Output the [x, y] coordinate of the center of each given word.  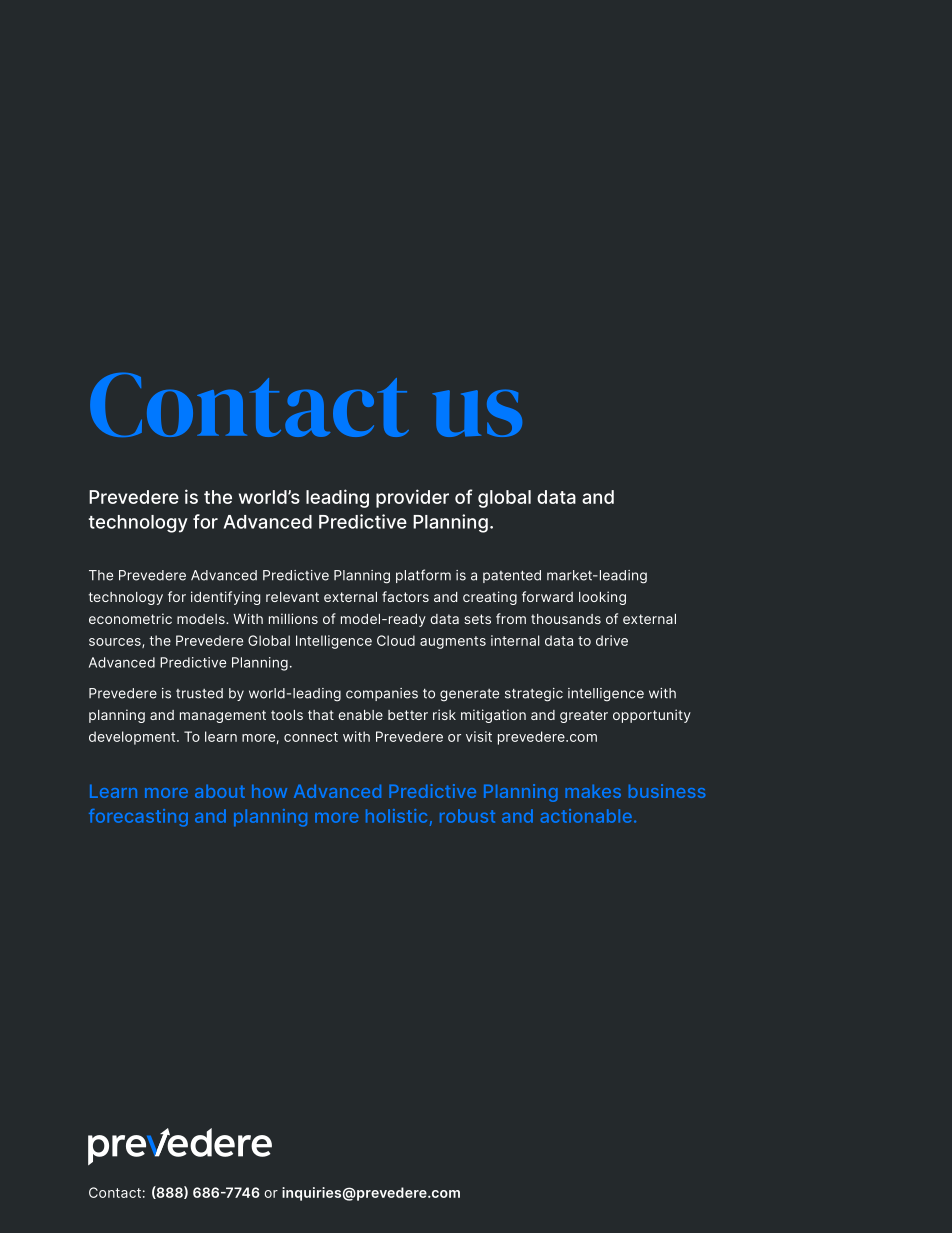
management [223, 716]
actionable [586, 816]
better [408, 715]
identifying [225, 598]
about [220, 791]
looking [602, 598]
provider [412, 498]
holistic [396, 816]
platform [423, 576]
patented [512, 576]
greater [584, 716]
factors [405, 596]
